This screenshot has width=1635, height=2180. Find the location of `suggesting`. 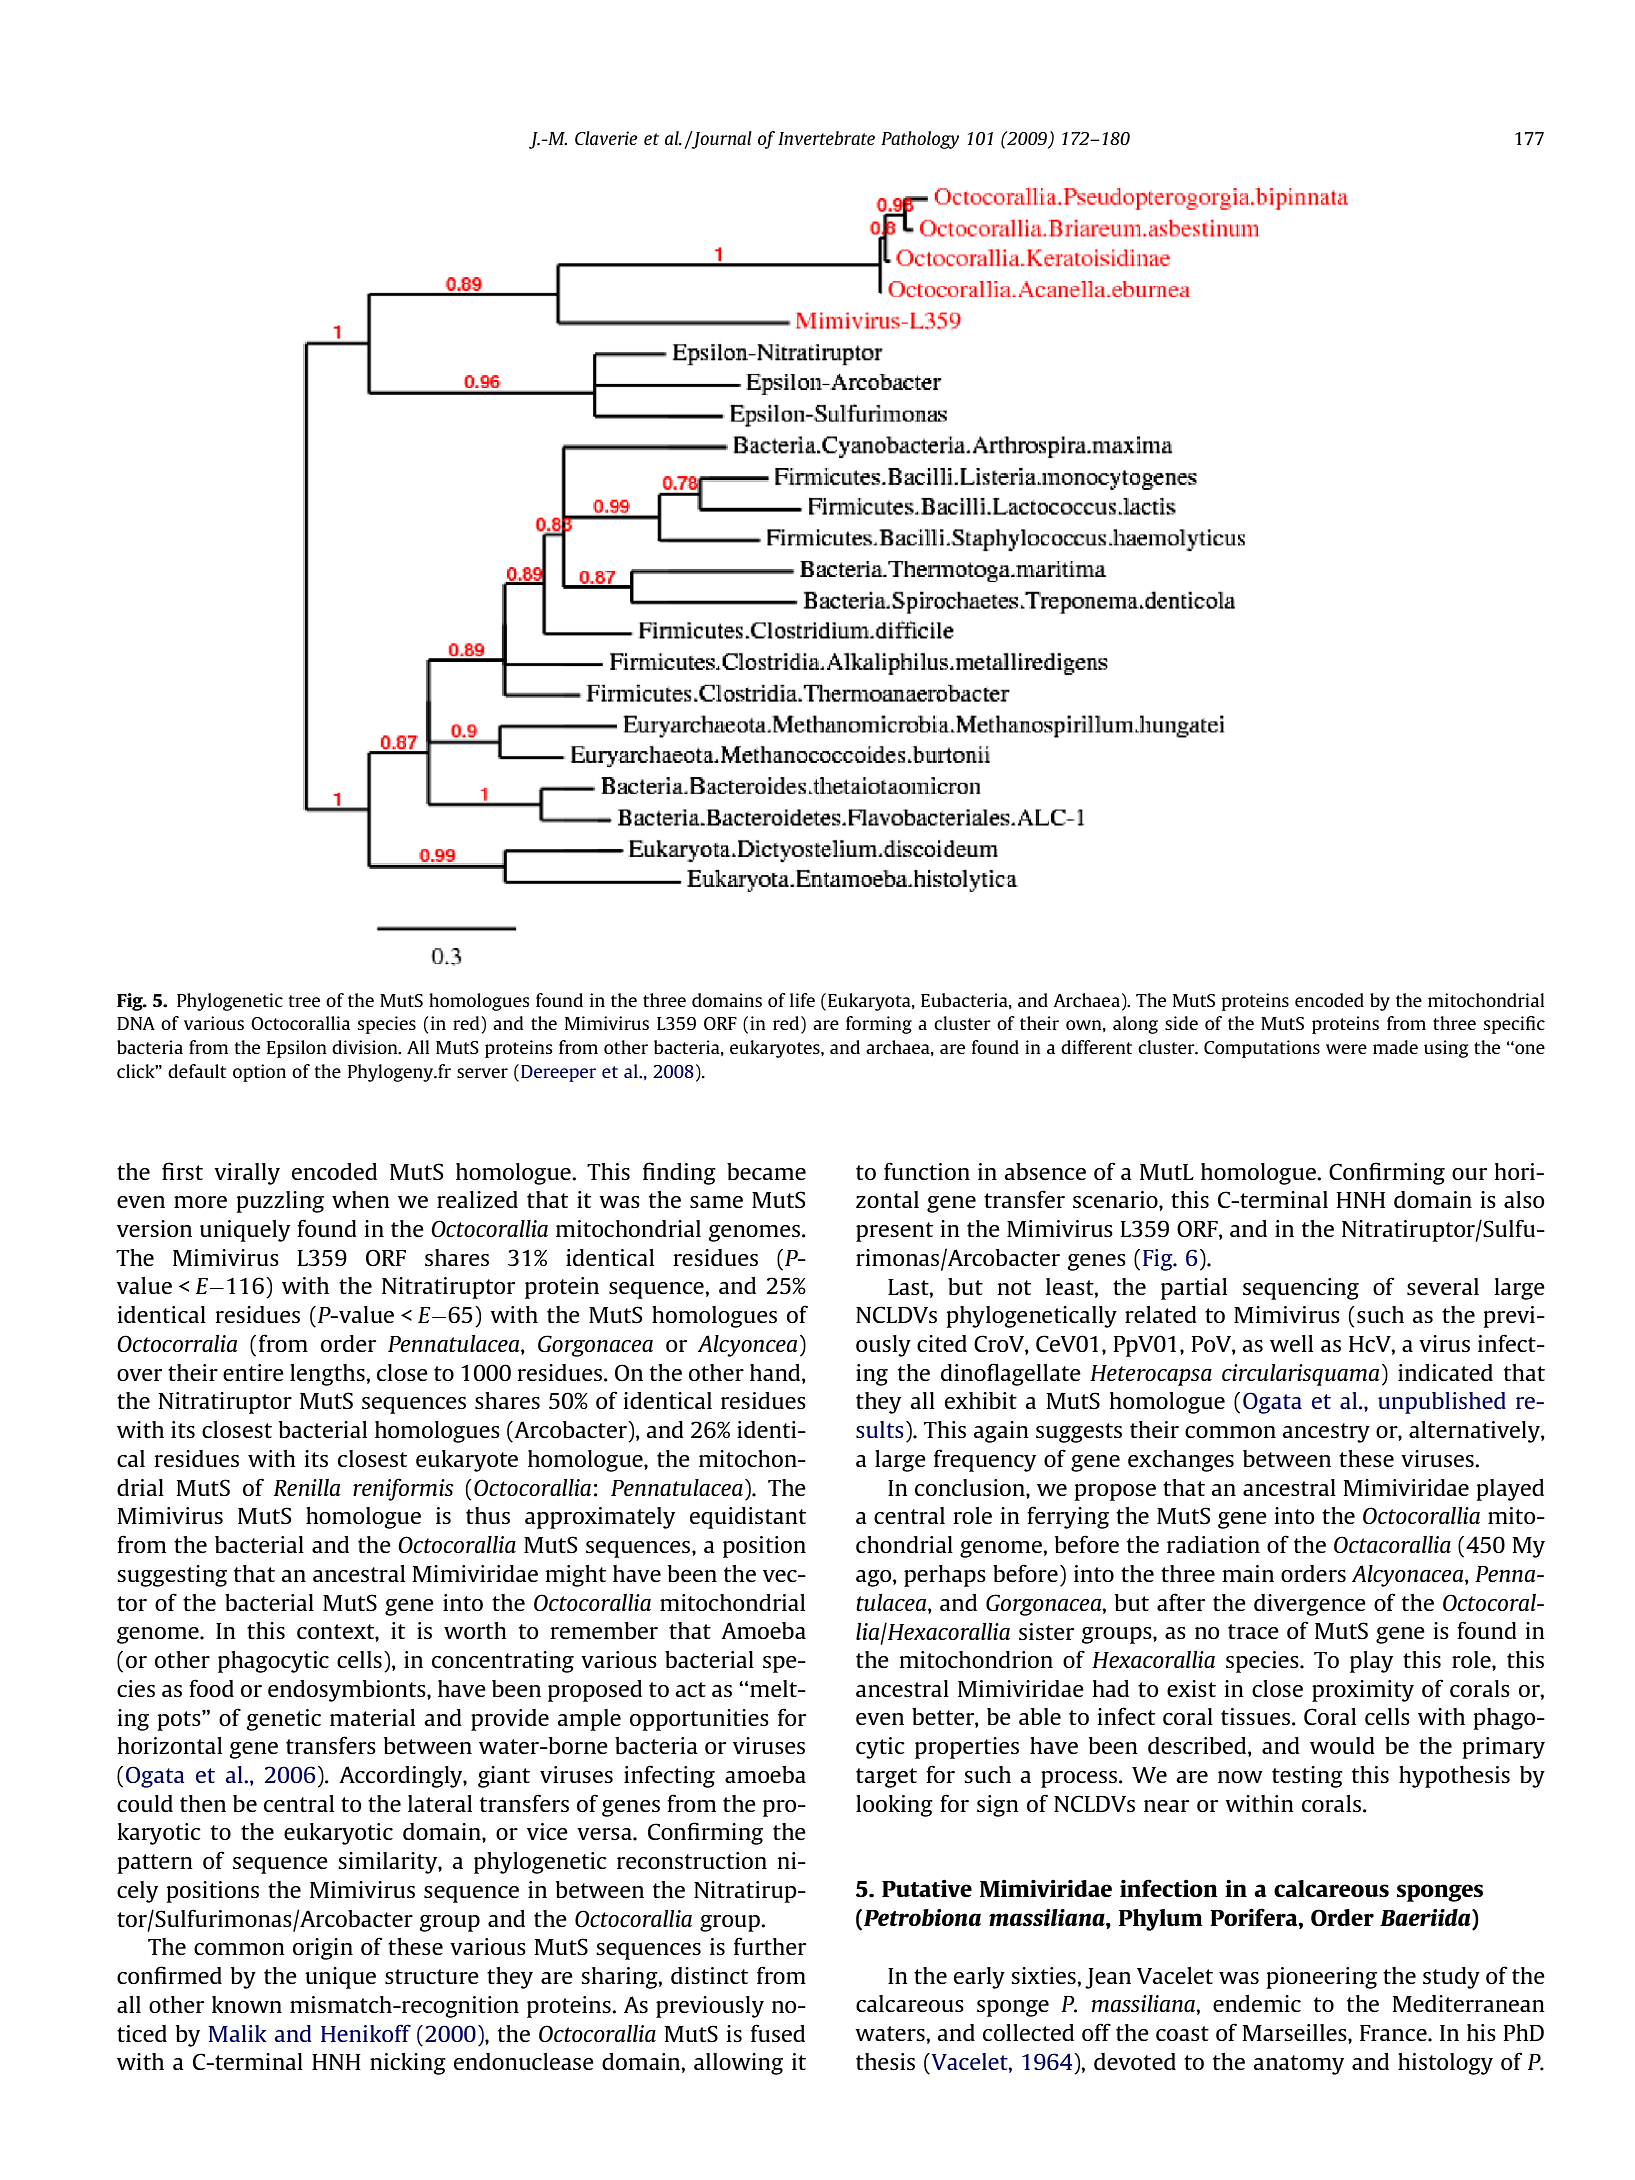

suggesting is located at coordinates (172, 1576).
